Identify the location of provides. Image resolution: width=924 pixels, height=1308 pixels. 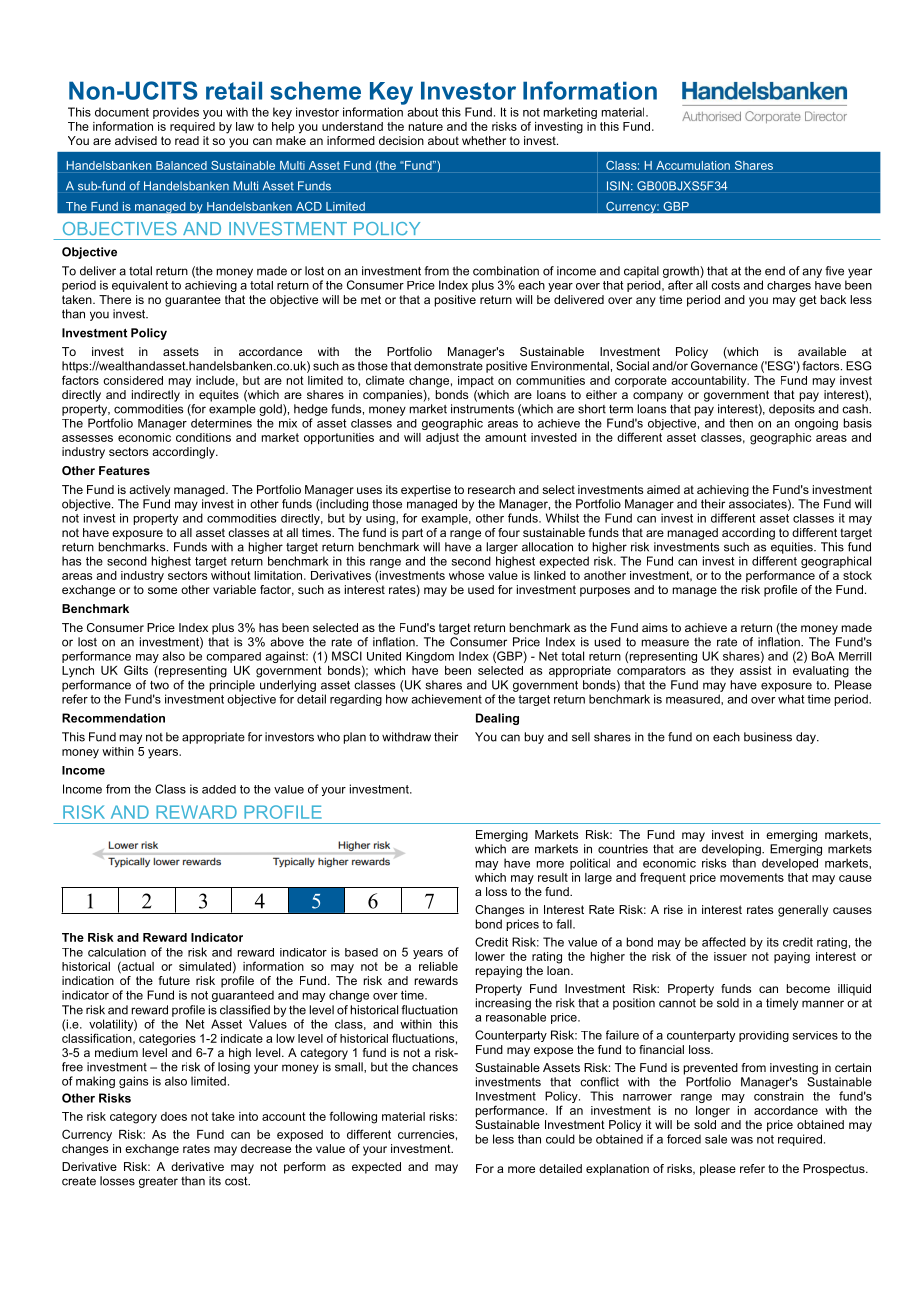
(176, 113).
